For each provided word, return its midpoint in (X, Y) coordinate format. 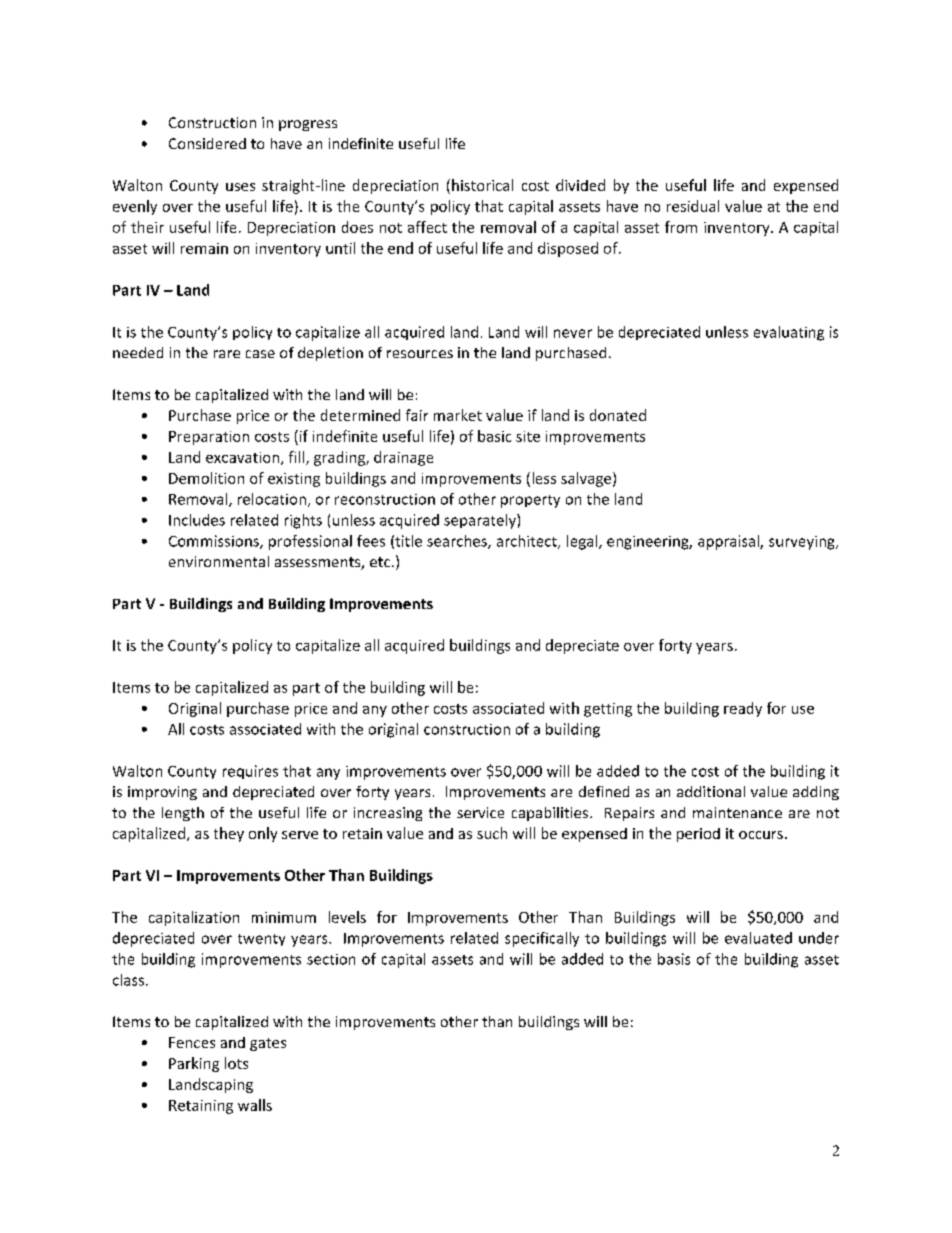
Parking (194, 1064)
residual (693, 206)
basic (494, 436)
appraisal (729, 542)
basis (674, 959)
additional (711, 791)
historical (482, 185)
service (480, 812)
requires (250, 772)
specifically (542, 939)
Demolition (206, 478)
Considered (207, 143)
